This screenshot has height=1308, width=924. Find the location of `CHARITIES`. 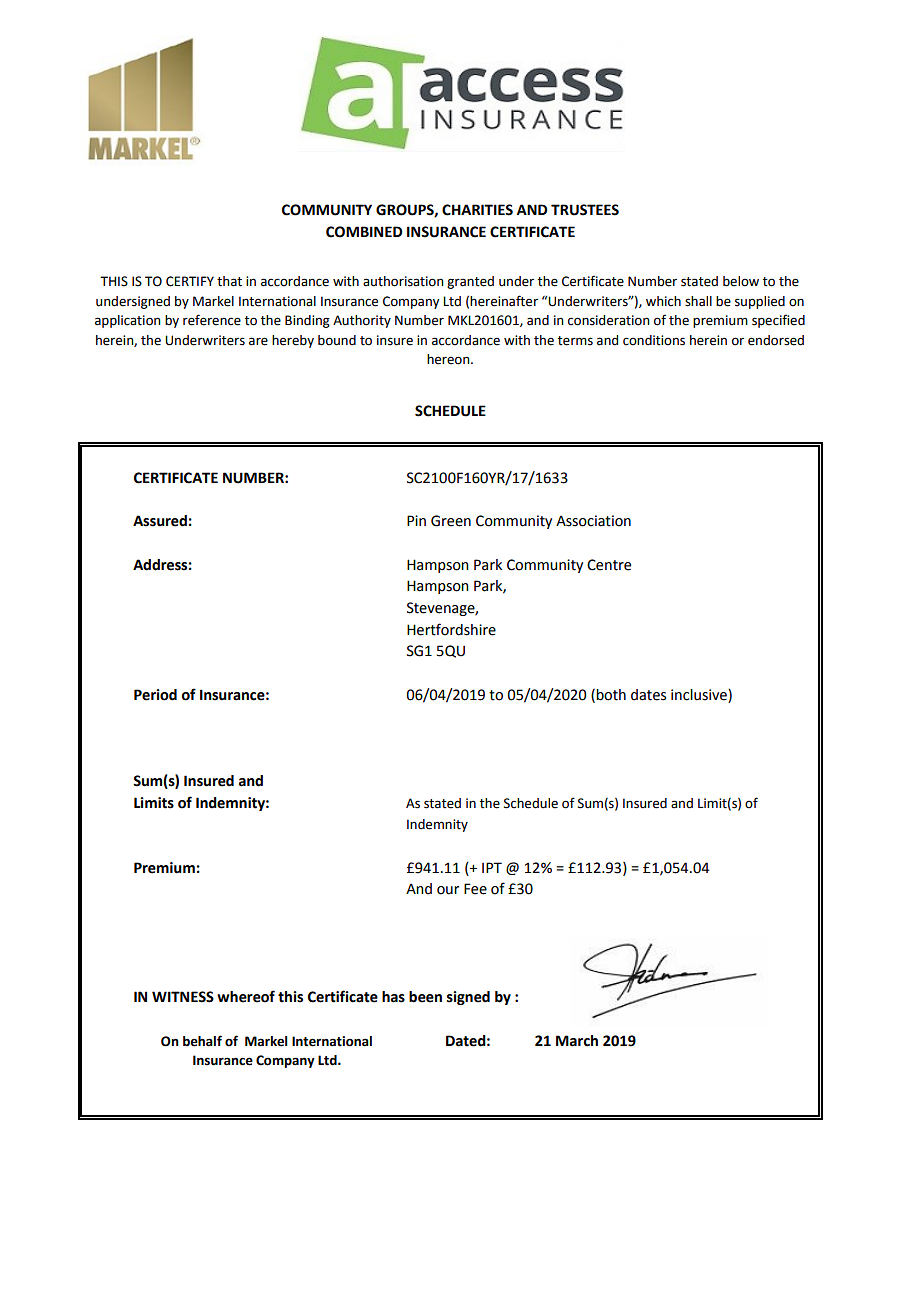

CHARITIES is located at coordinates (477, 210).
